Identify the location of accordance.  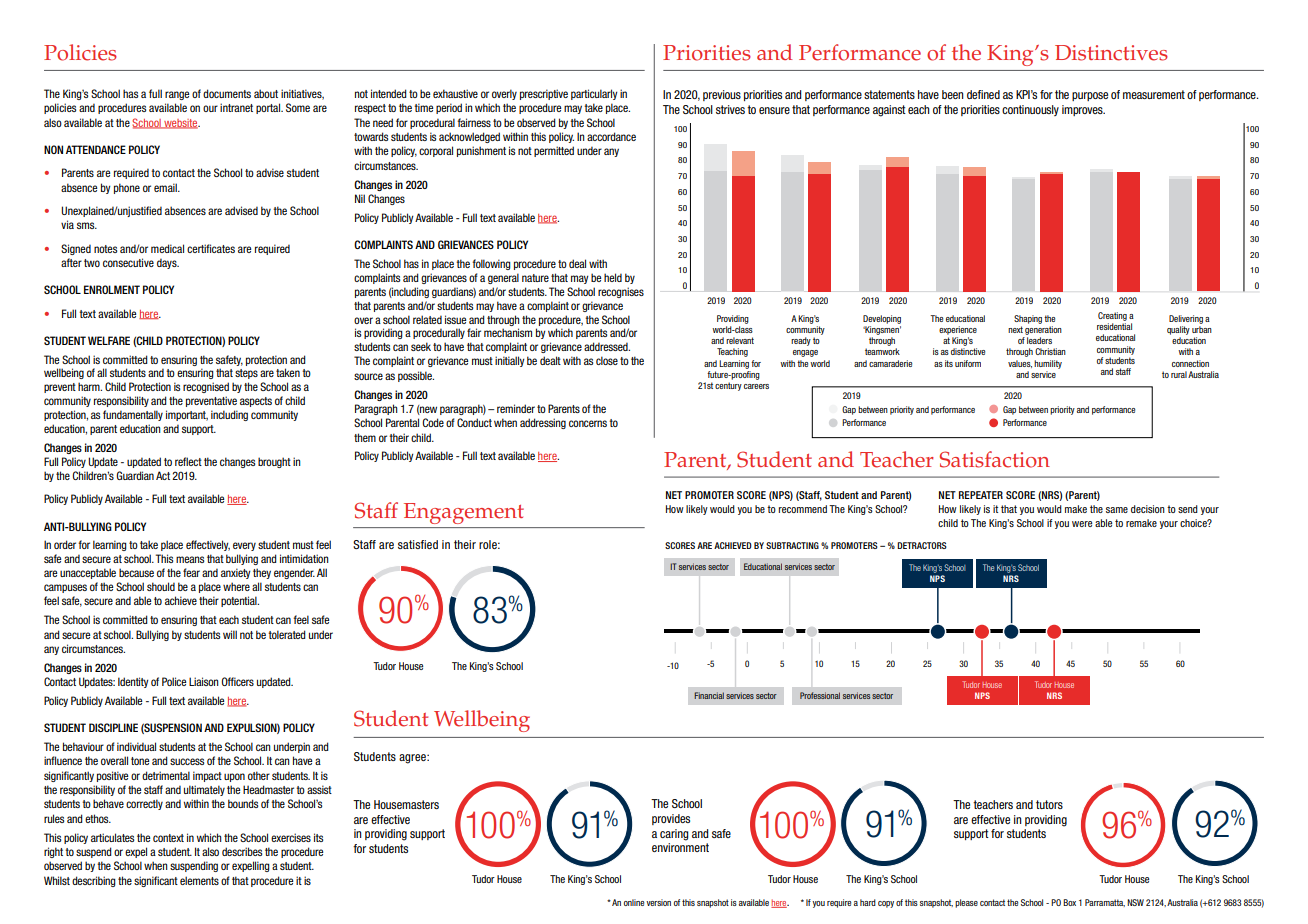
(611, 136).
